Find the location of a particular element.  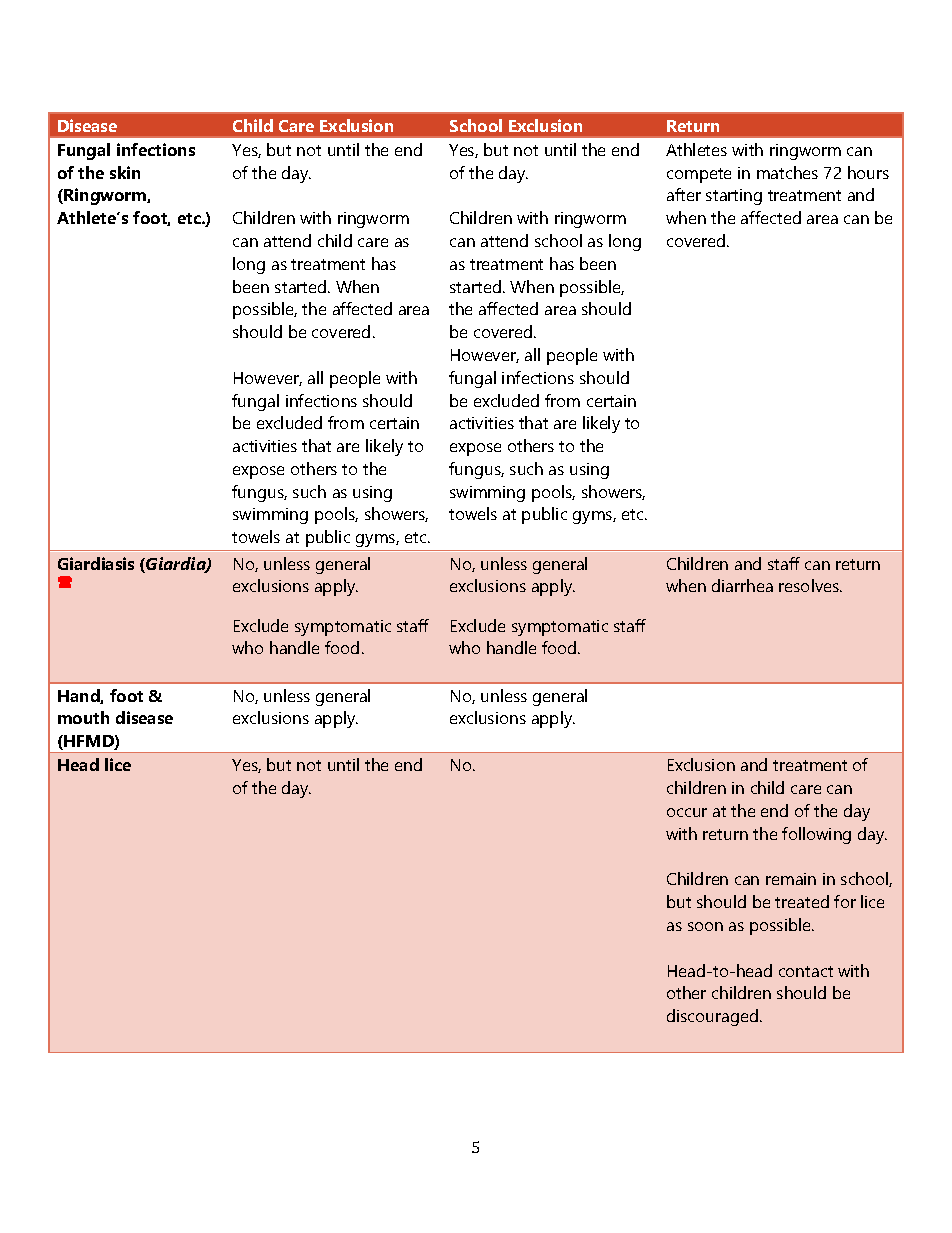

for is located at coordinates (845, 901).
